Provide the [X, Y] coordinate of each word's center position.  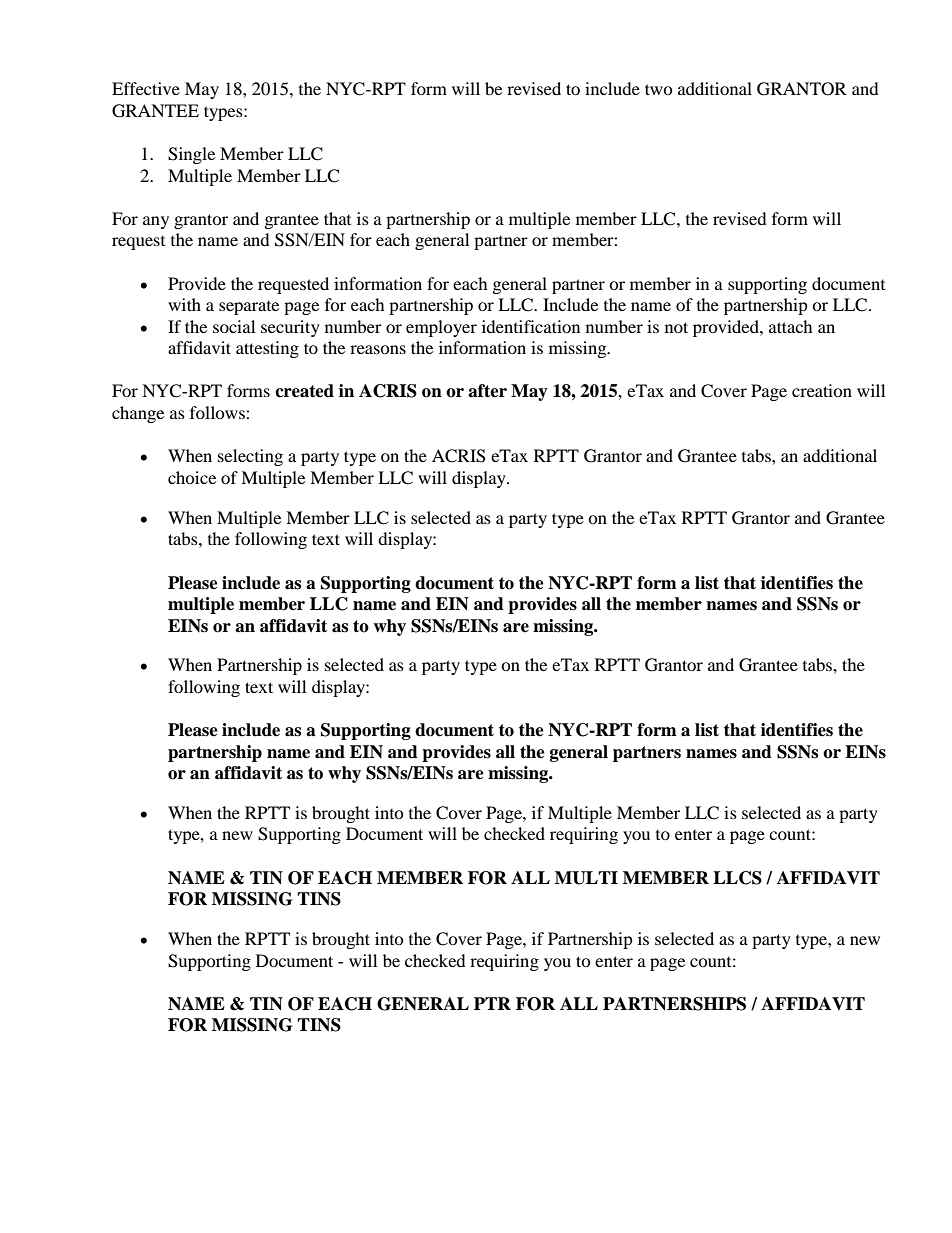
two [659, 89]
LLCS [737, 878]
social [234, 326]
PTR [492, 1003]
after [487, 391]
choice [192, 477]
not [676, 327]
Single [191, 155]
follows [218, 412]
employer [441, 328]
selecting [250, 457]
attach [791, 326]
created [304, 391]
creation [822, 390]
